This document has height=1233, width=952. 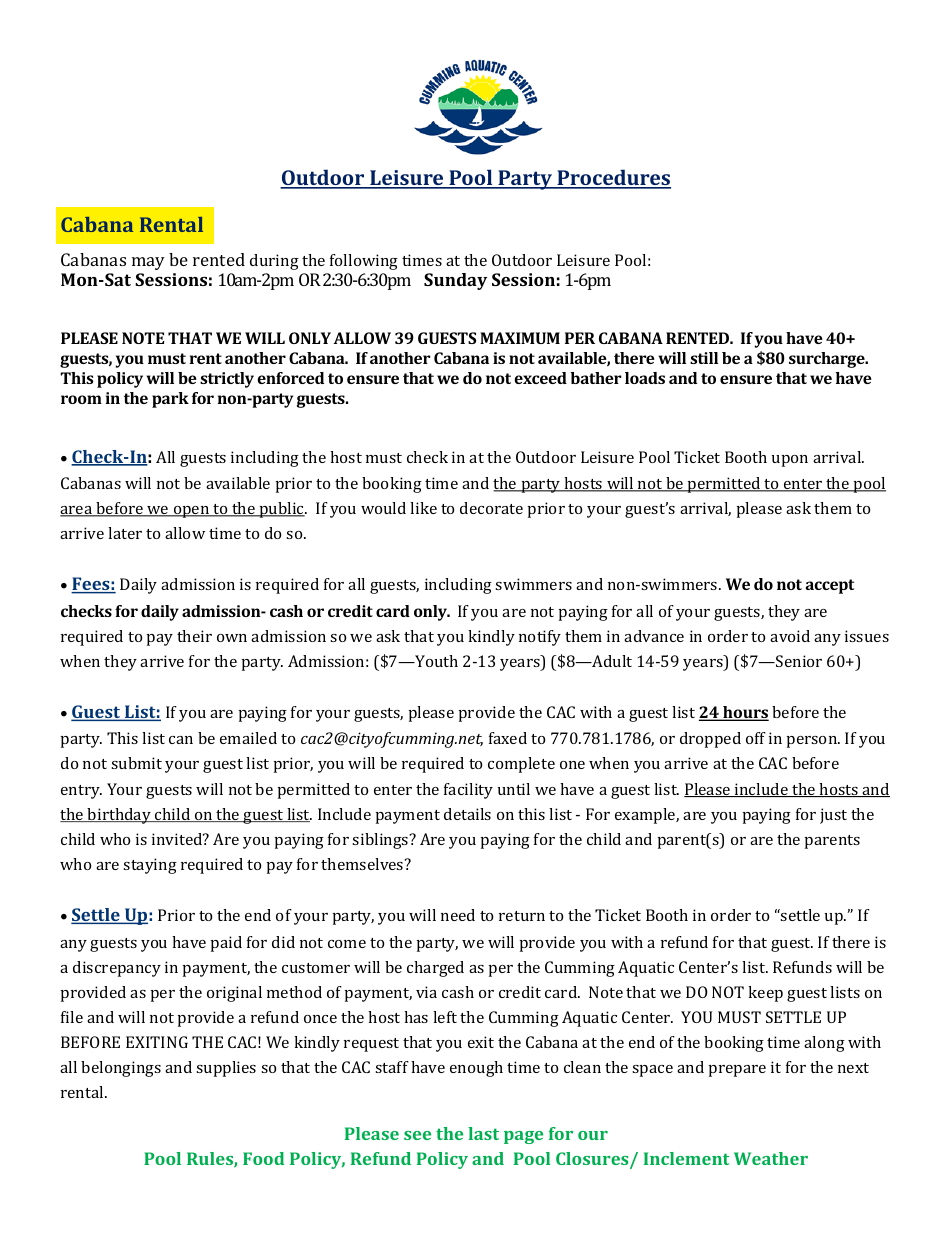 I want to click on details, so click(x=467, y=814).
